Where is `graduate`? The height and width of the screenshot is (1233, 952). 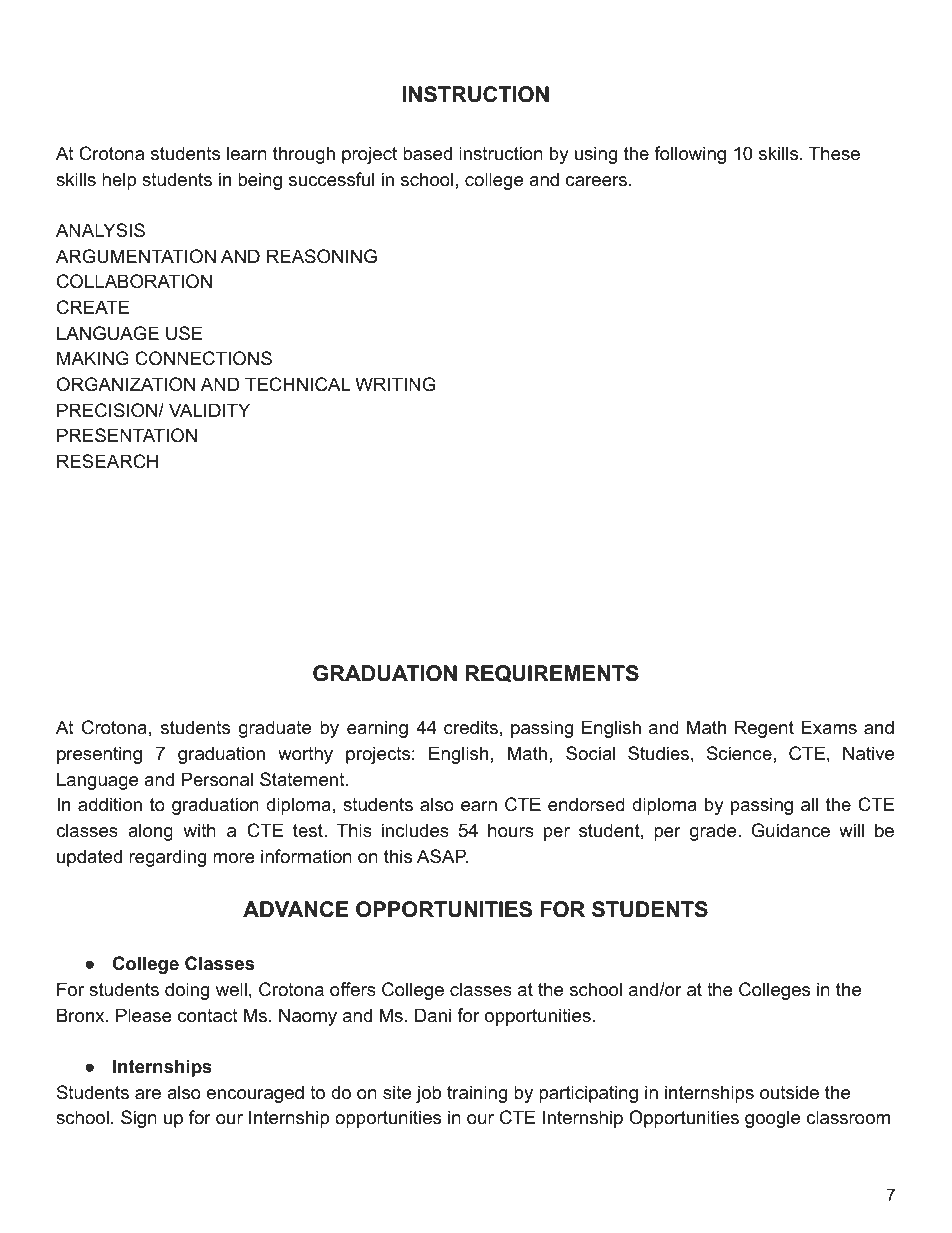
graduate is located at coordinates (275, 729).
